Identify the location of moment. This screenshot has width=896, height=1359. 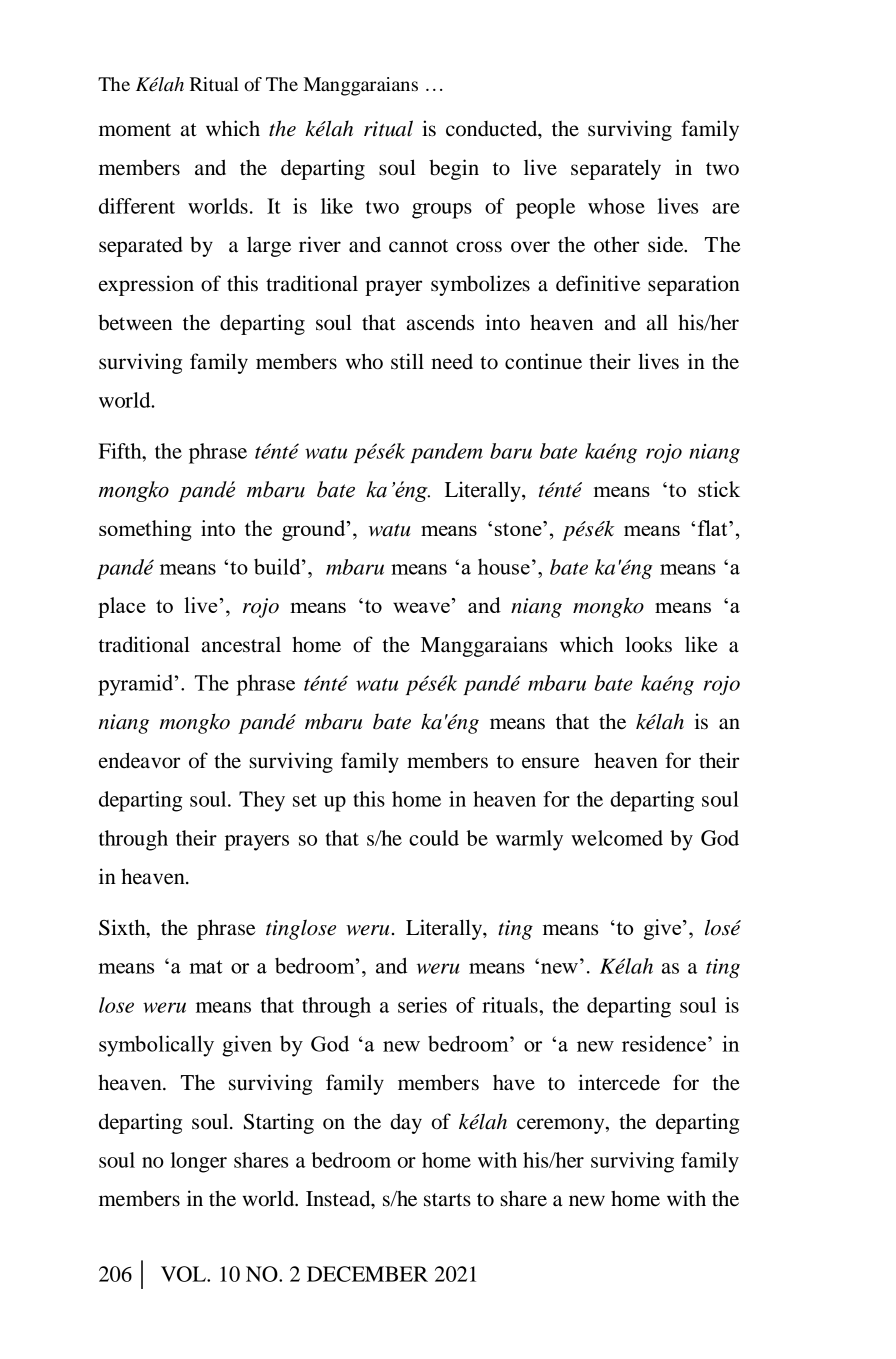
(135, 130).
